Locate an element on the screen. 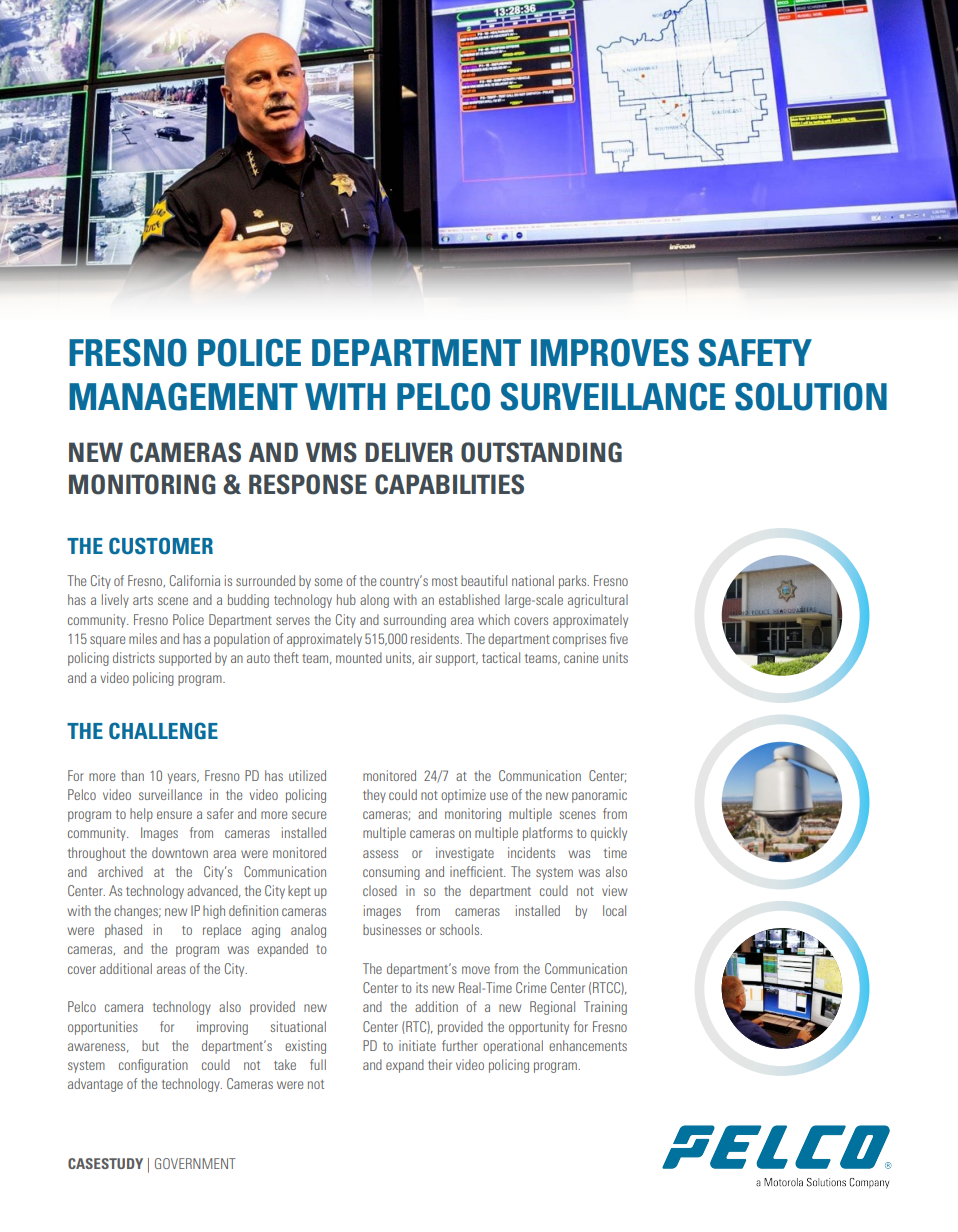 The height and width of the screenshot is (1232, 958). MANAGEMENT is located at coordinates (183, 397).
